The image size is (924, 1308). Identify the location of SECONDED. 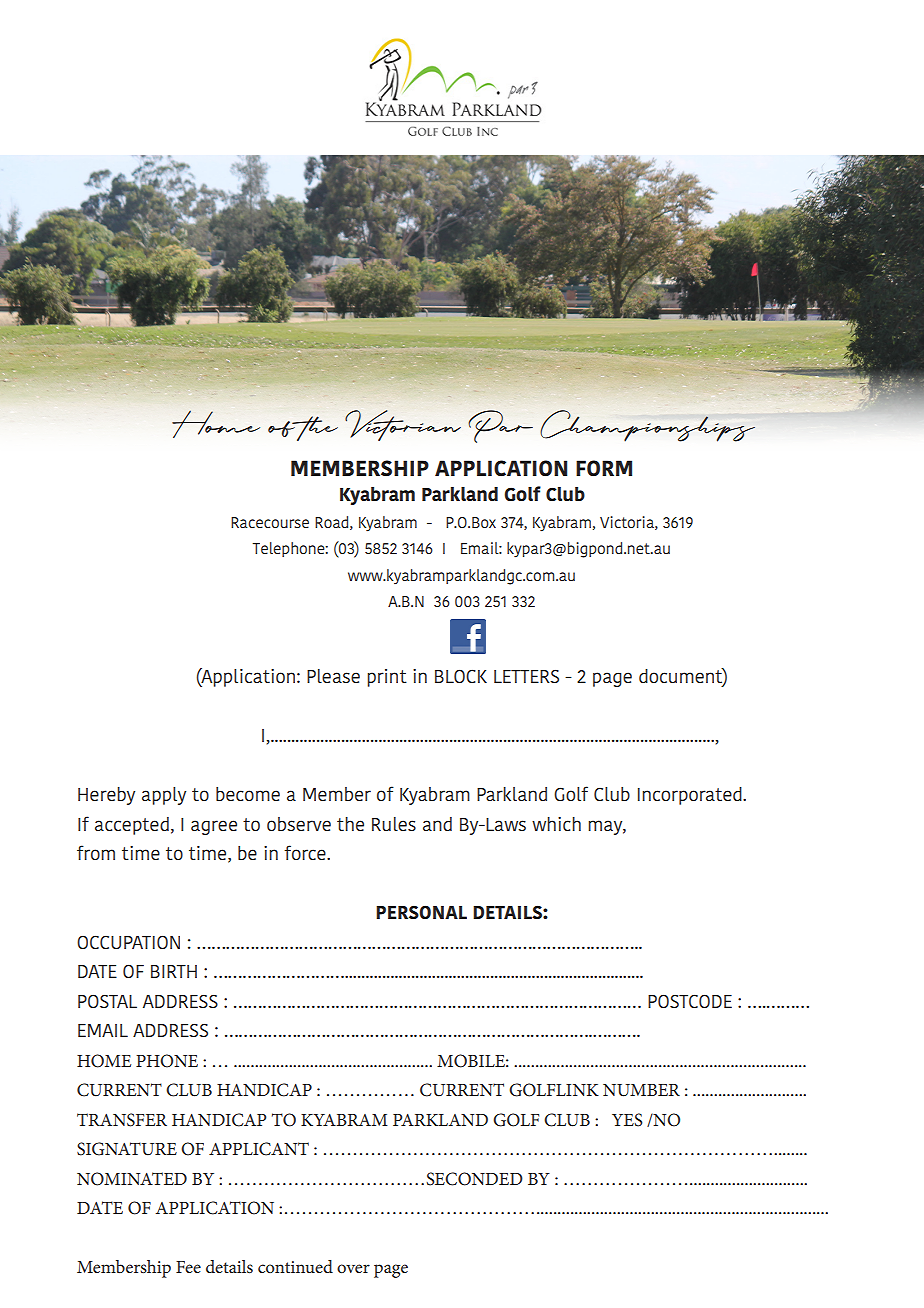
(475, 1179).
